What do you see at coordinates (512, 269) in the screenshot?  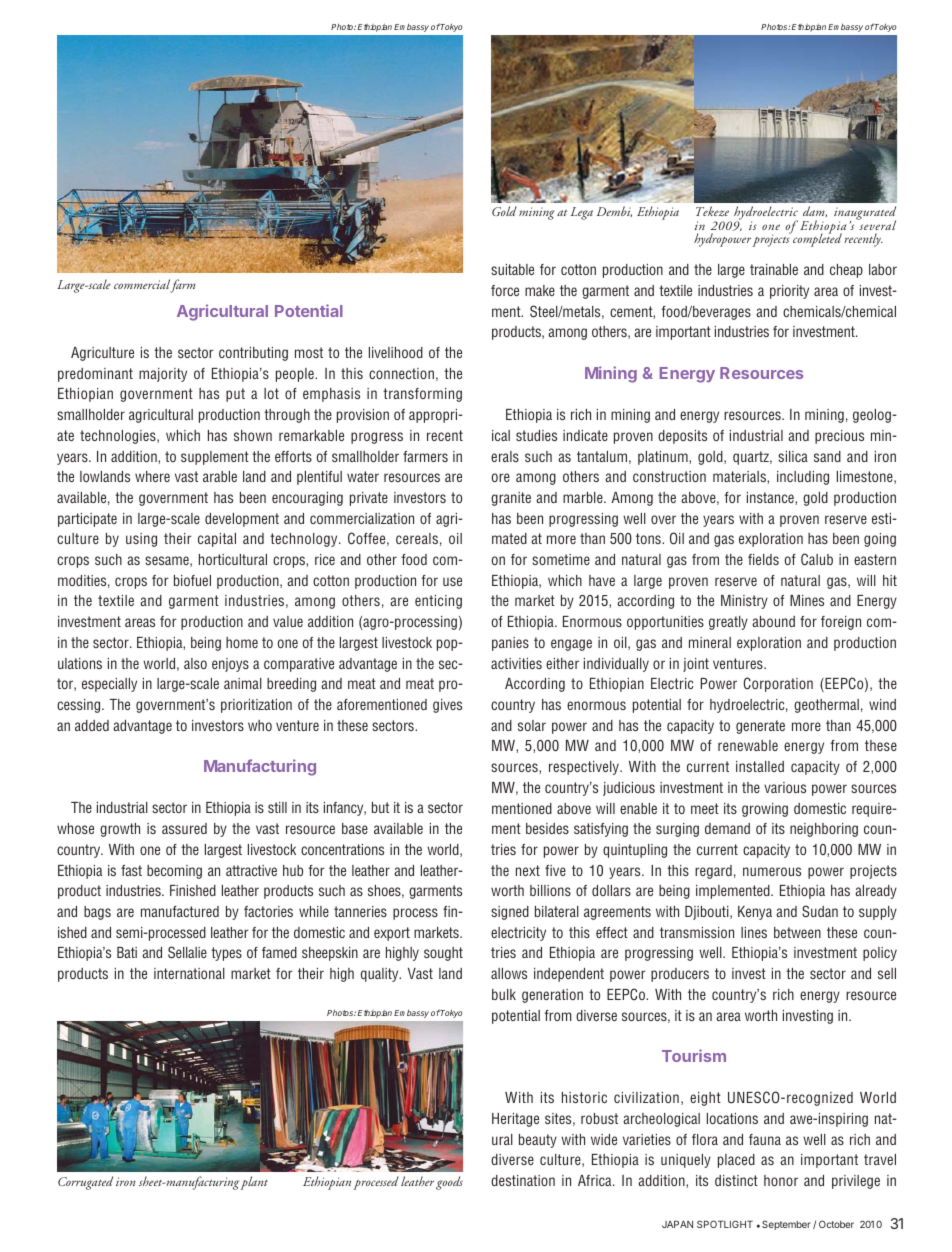 I see `suitable` at bounding box center [512, 269].
